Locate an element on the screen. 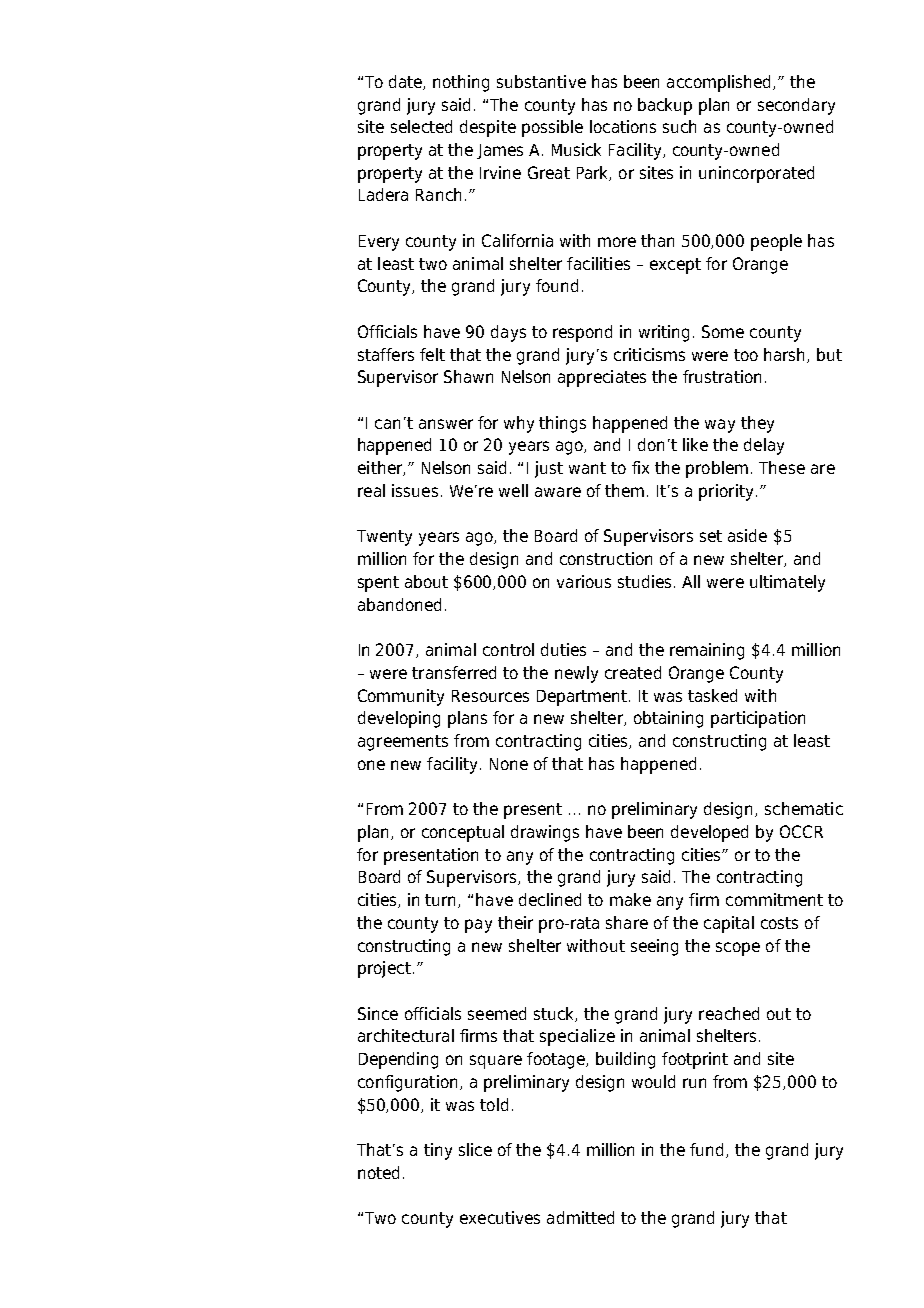 The image size is (924, 1308). tiny is located at coordinates (438, 1151).
